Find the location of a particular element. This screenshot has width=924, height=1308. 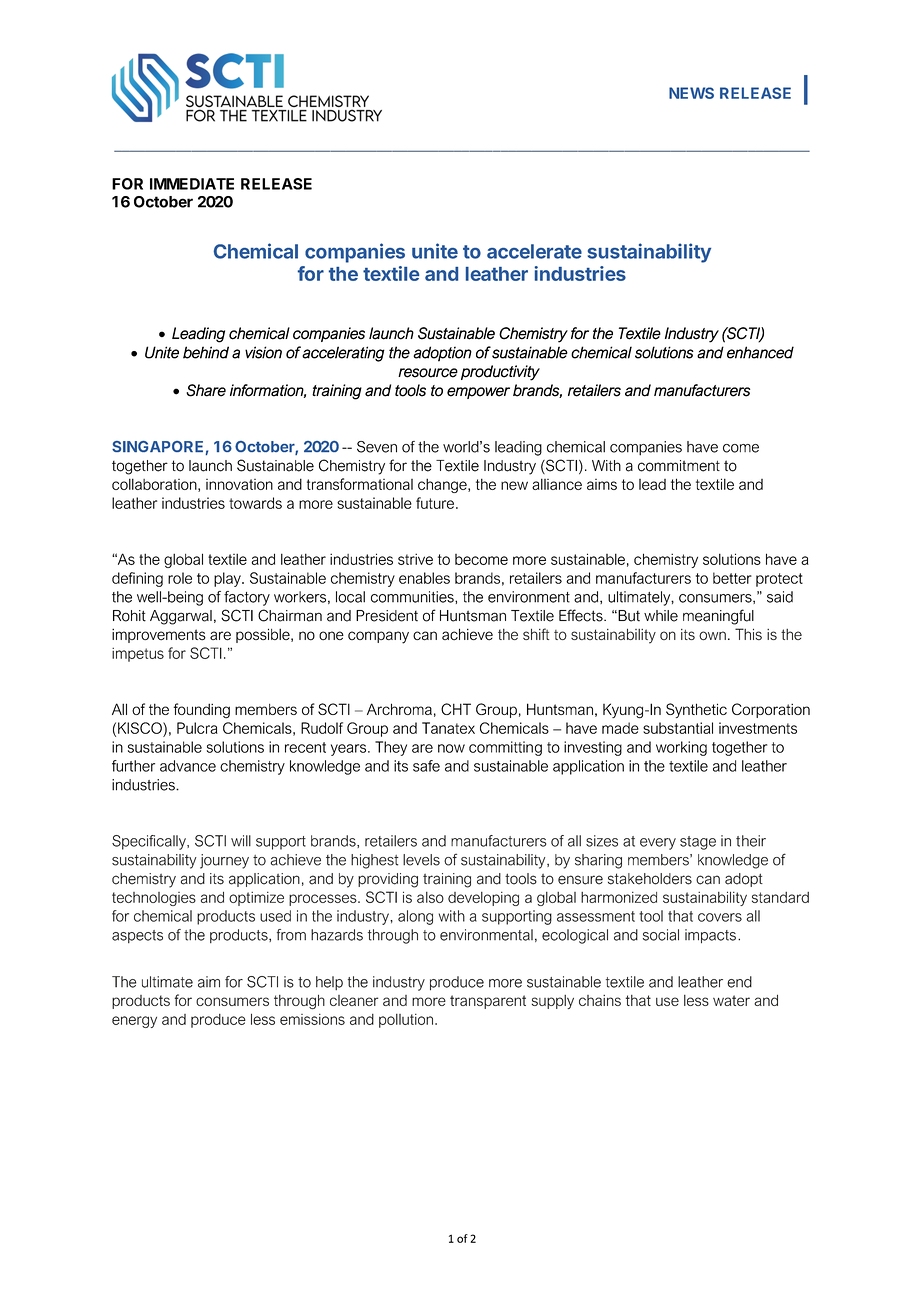

strive is located at coordinates (415, 559).
